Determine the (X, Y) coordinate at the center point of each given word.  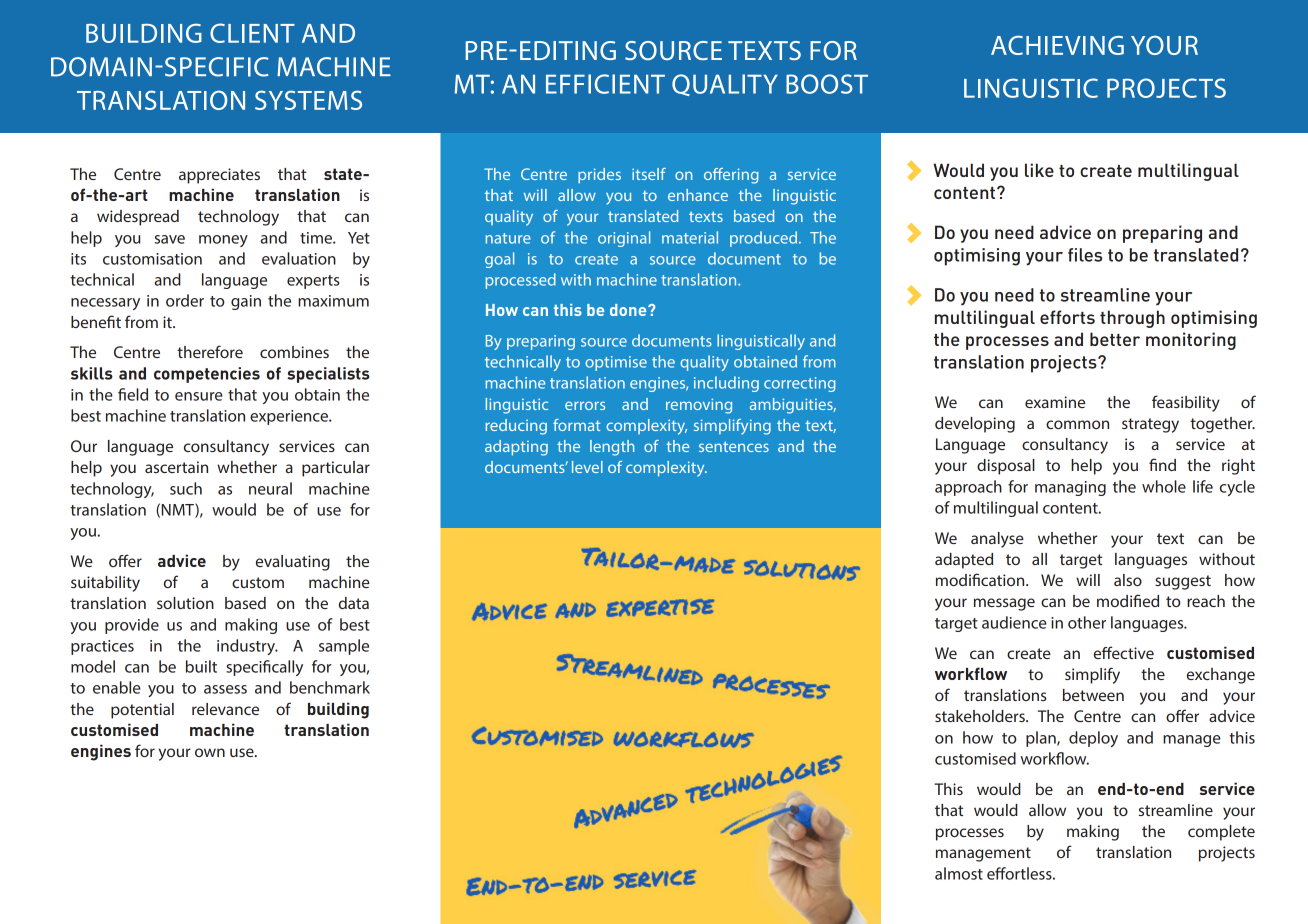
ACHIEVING (1057, 45)
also (1128, 580)
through (1132, 319)
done (629, 310)
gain (246, 302)
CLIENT (252, 33)
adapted (964, 561)
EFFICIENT (605, 84)
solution (185, 603)
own (210, 752)
